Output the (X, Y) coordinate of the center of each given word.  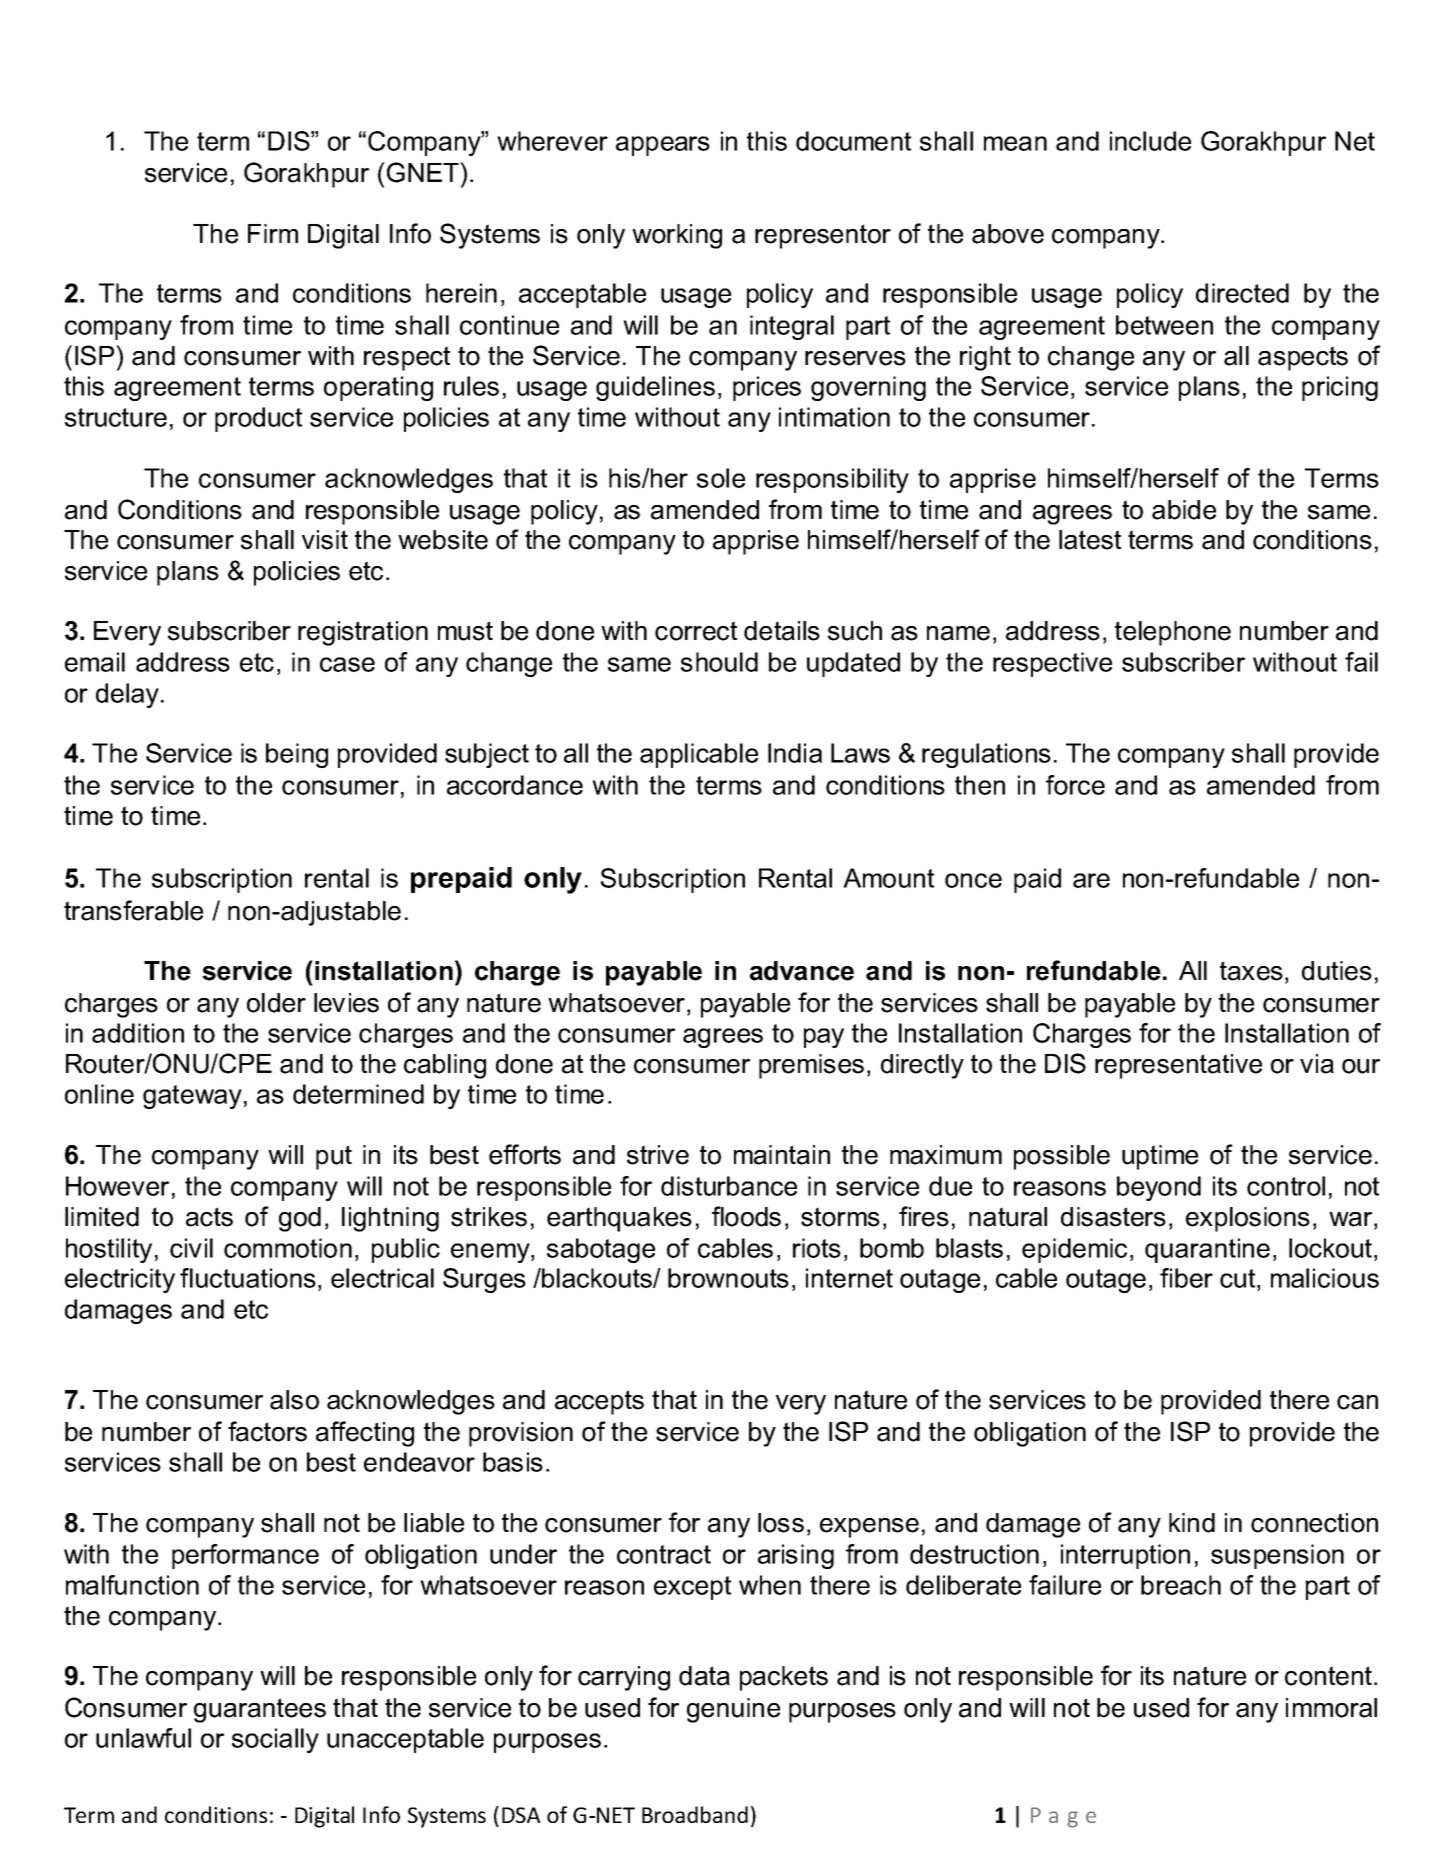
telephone (1173, 633)
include (1150, 141)
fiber (1186, 1278)
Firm (273, 233)
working (677, 236)
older (276, 1003)
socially (275, 1740)
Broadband (695, 1814)
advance (802, 971)
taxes (1251, 971)
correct (696, 631)
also (294, 1400)
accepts (599, 1402)
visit (325, 540)
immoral (1331, 1708)
